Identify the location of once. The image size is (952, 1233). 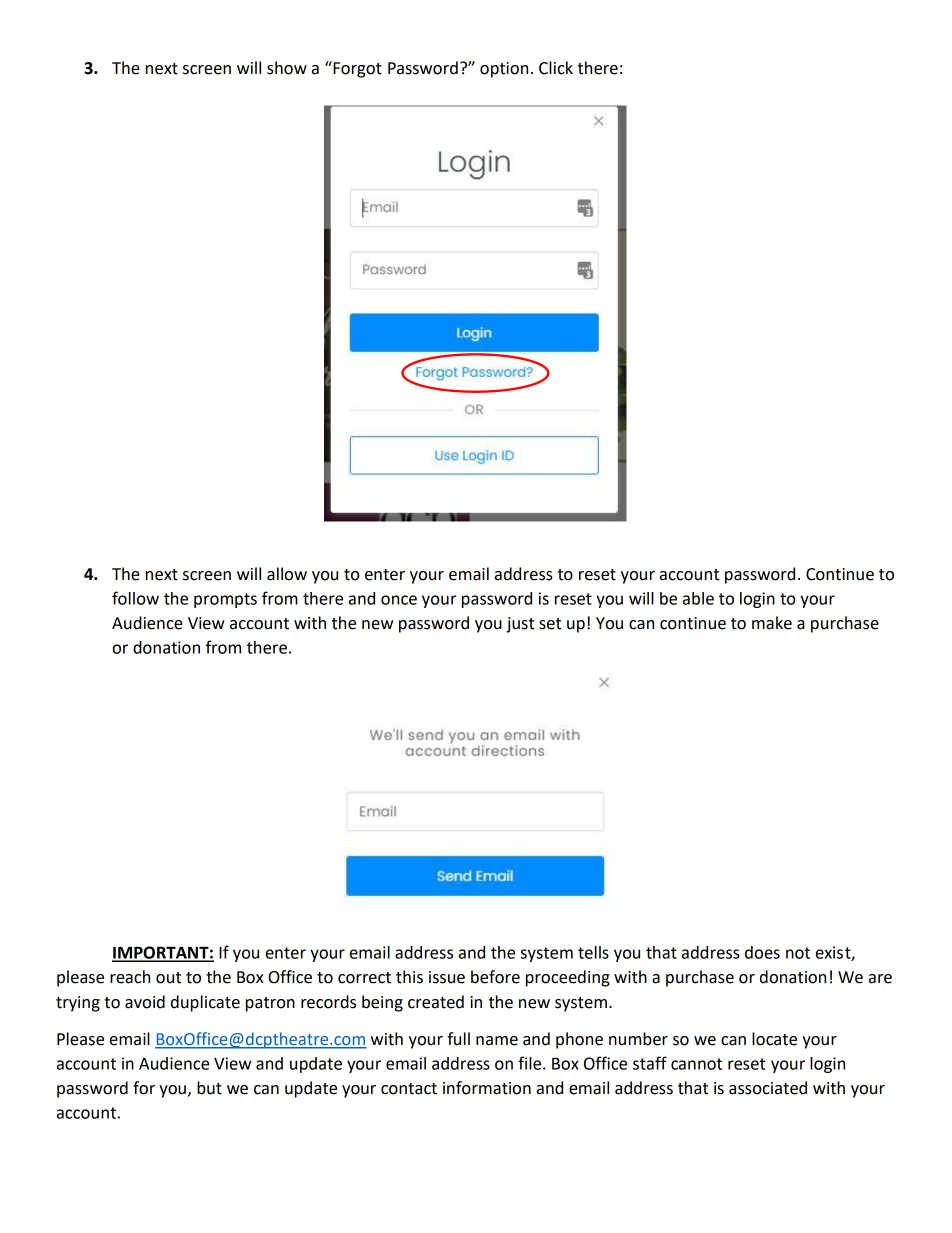
(399, 600).
